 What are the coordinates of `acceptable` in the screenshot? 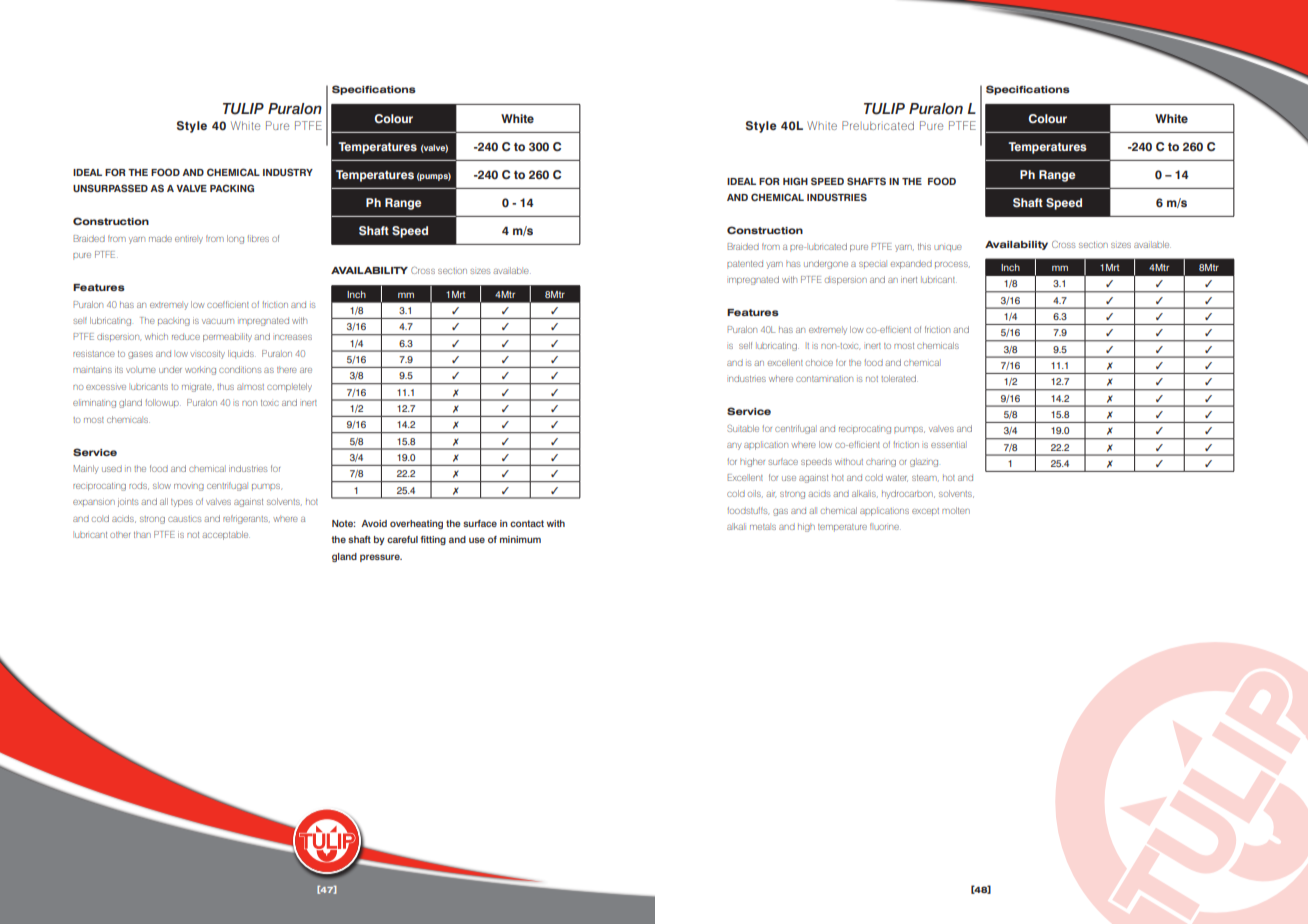 It's located at (226, 535).
